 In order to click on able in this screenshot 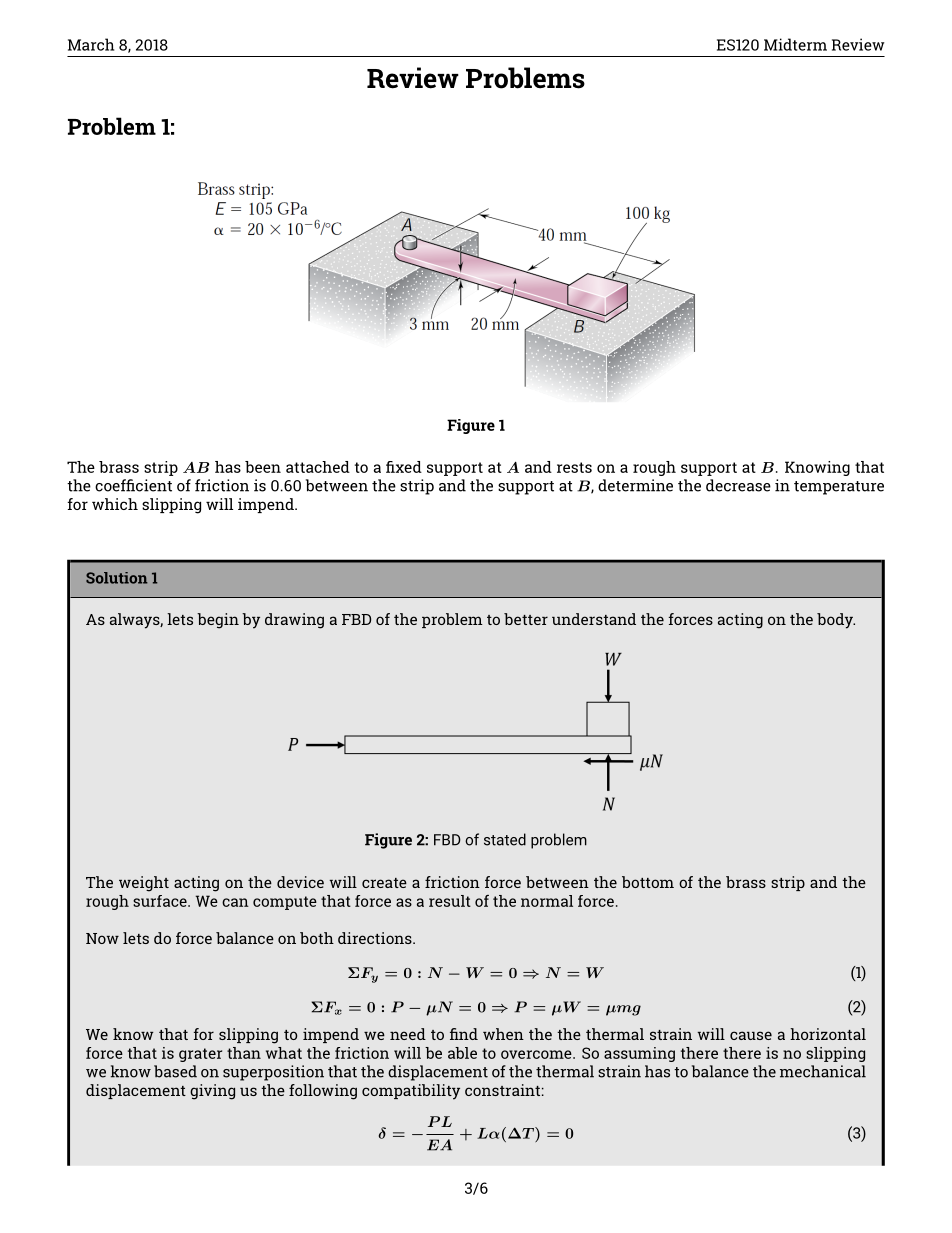, I will do `click(462, 1053)`.
